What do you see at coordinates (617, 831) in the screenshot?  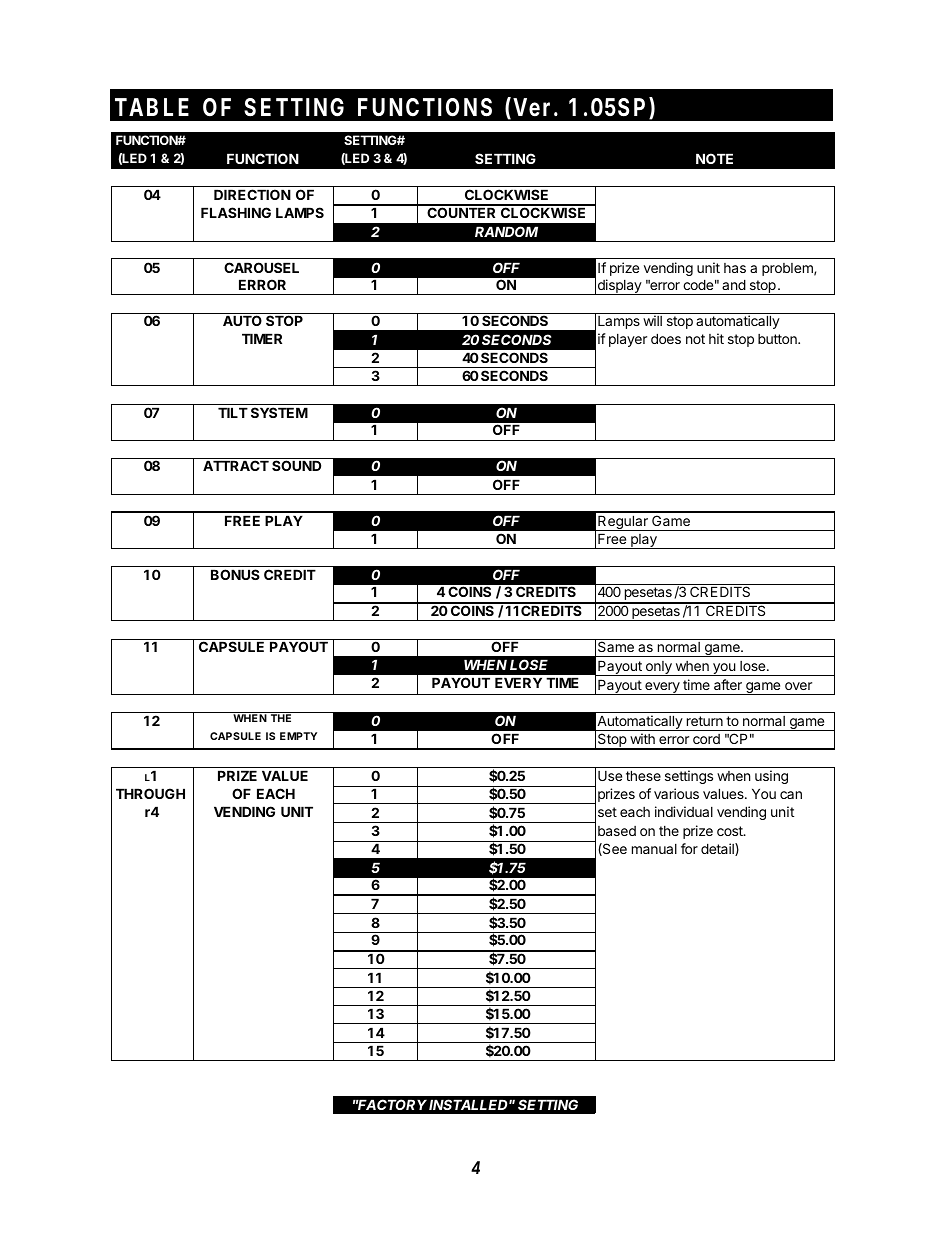 I see `based` at bounding box center [617, 831].
